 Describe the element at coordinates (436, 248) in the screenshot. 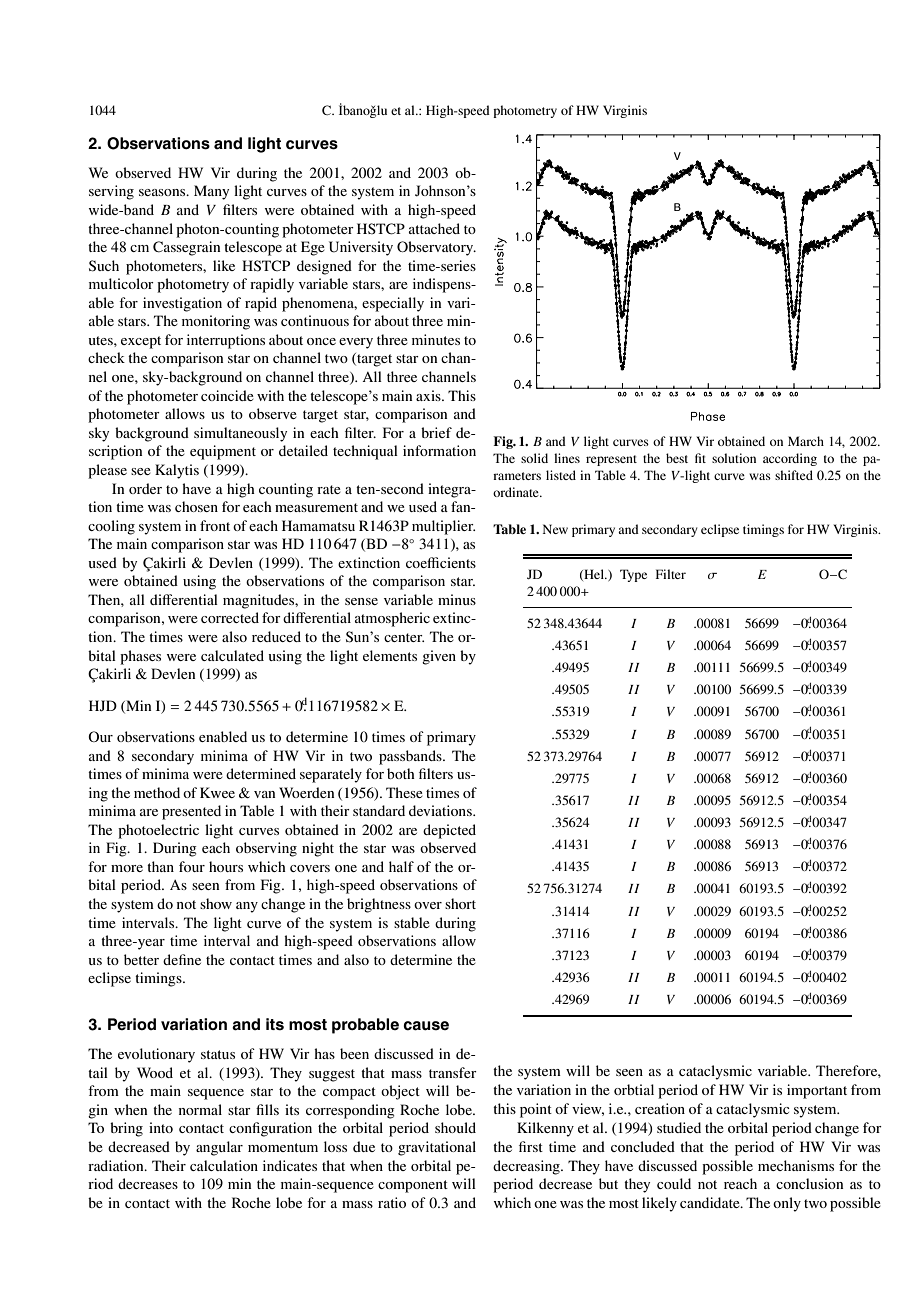

I see `Observatory` at that location.
